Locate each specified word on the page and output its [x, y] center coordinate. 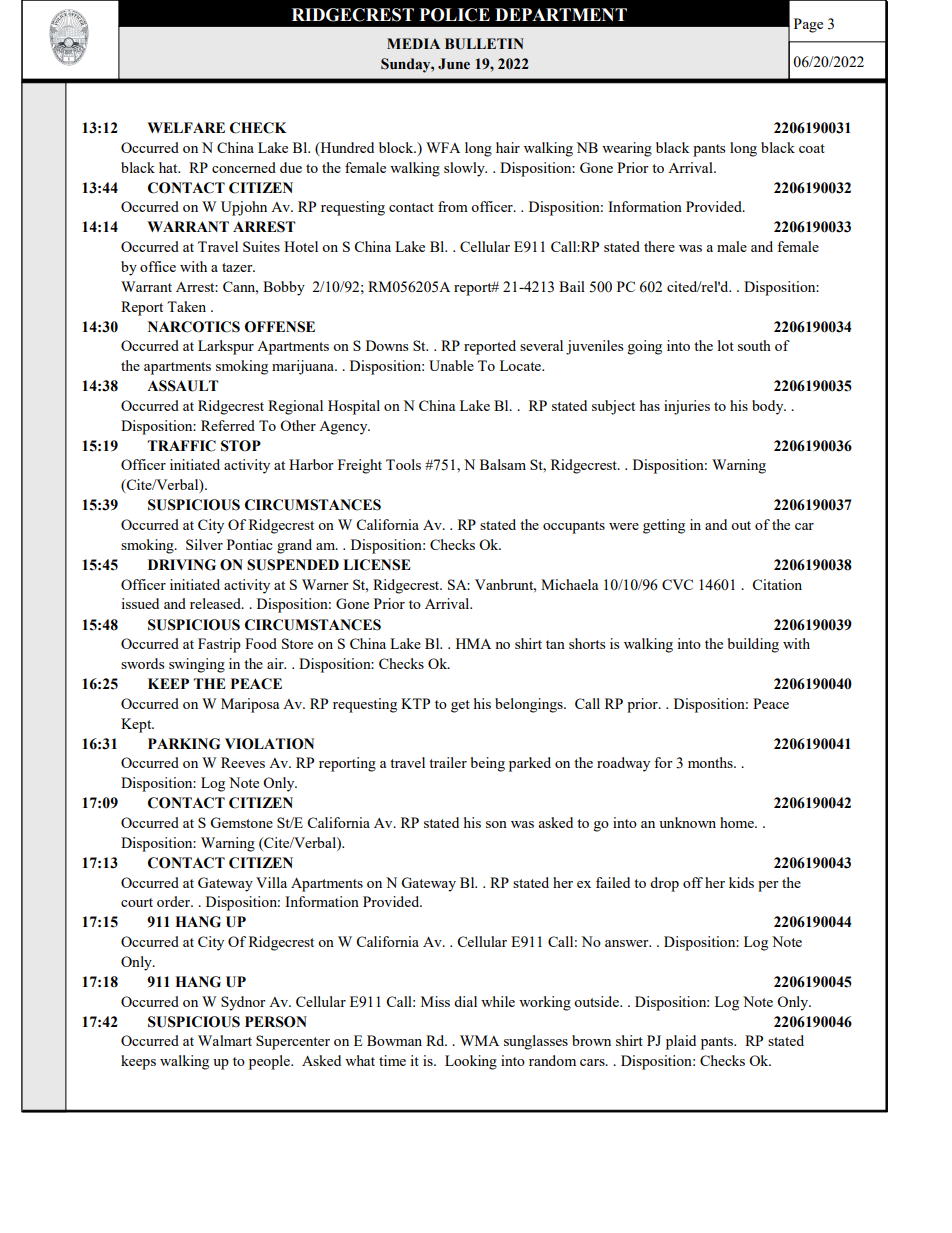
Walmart [225, 1040]
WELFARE [186, 127]
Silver [204, 544]
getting [664, 526]
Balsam [503, 464]
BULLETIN [484, 44]
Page [808, 25]
